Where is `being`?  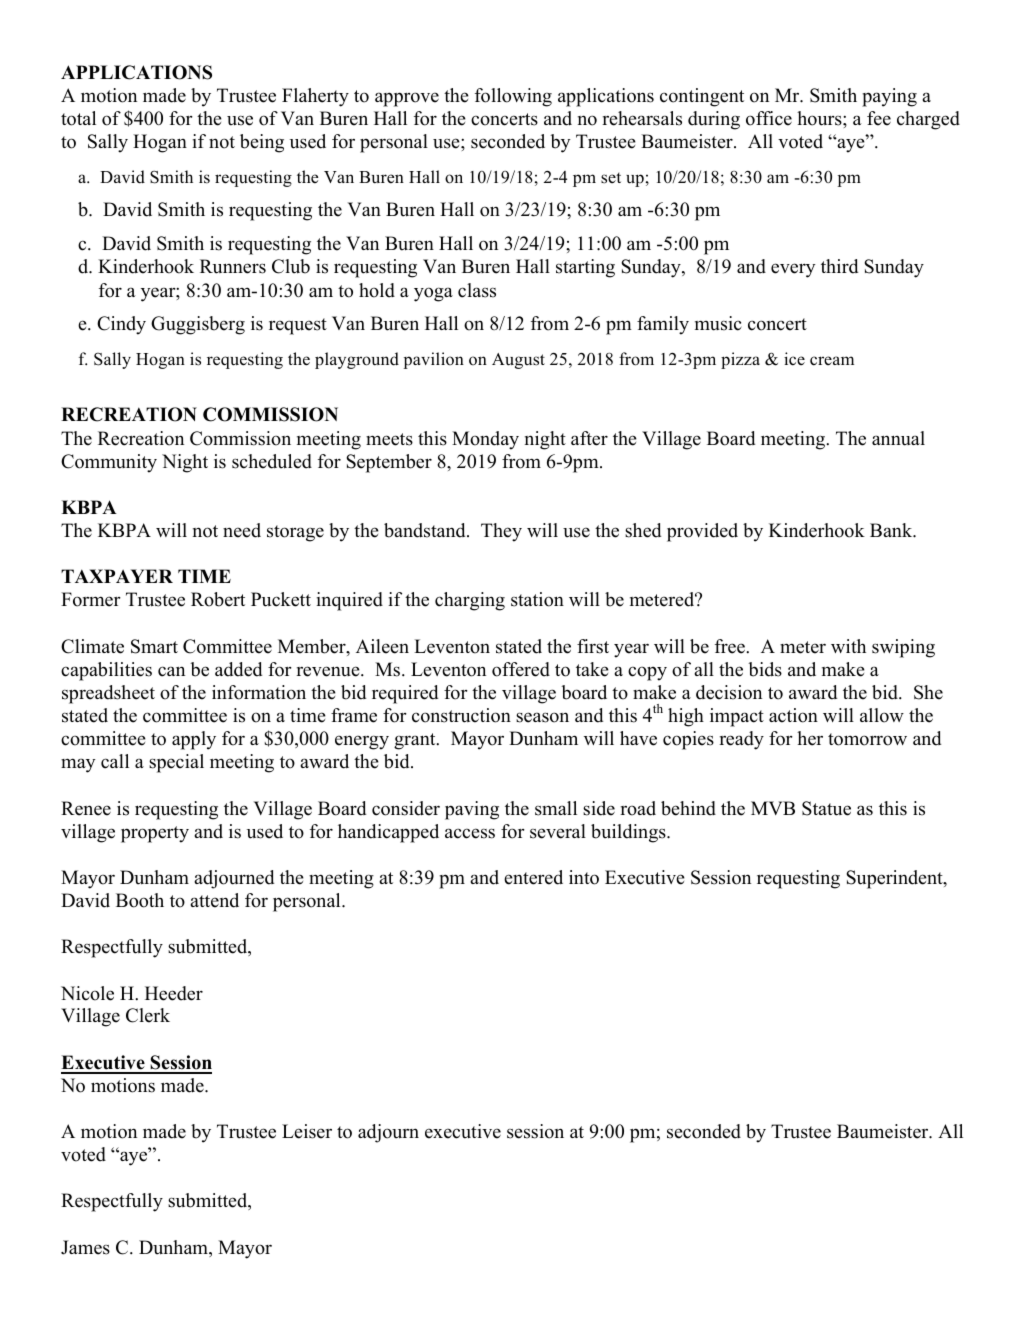
being is located at coordinates (262, 143).
